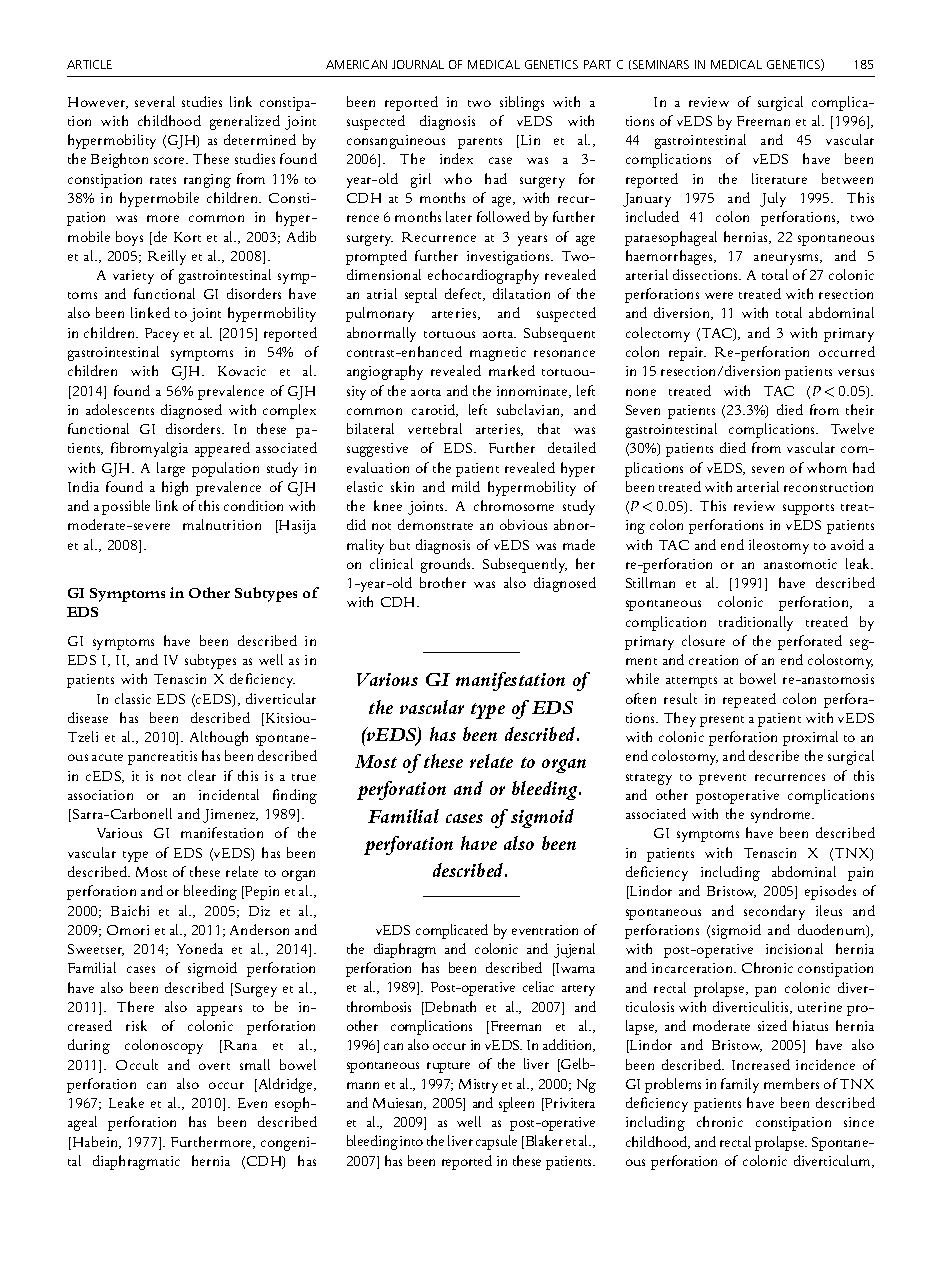 Image resolution: width=952 pixels, height=1271 pixels. What do you see at coordinates (740, 1085) in the page?
I see `family` at bounding box center [740, 1085].
